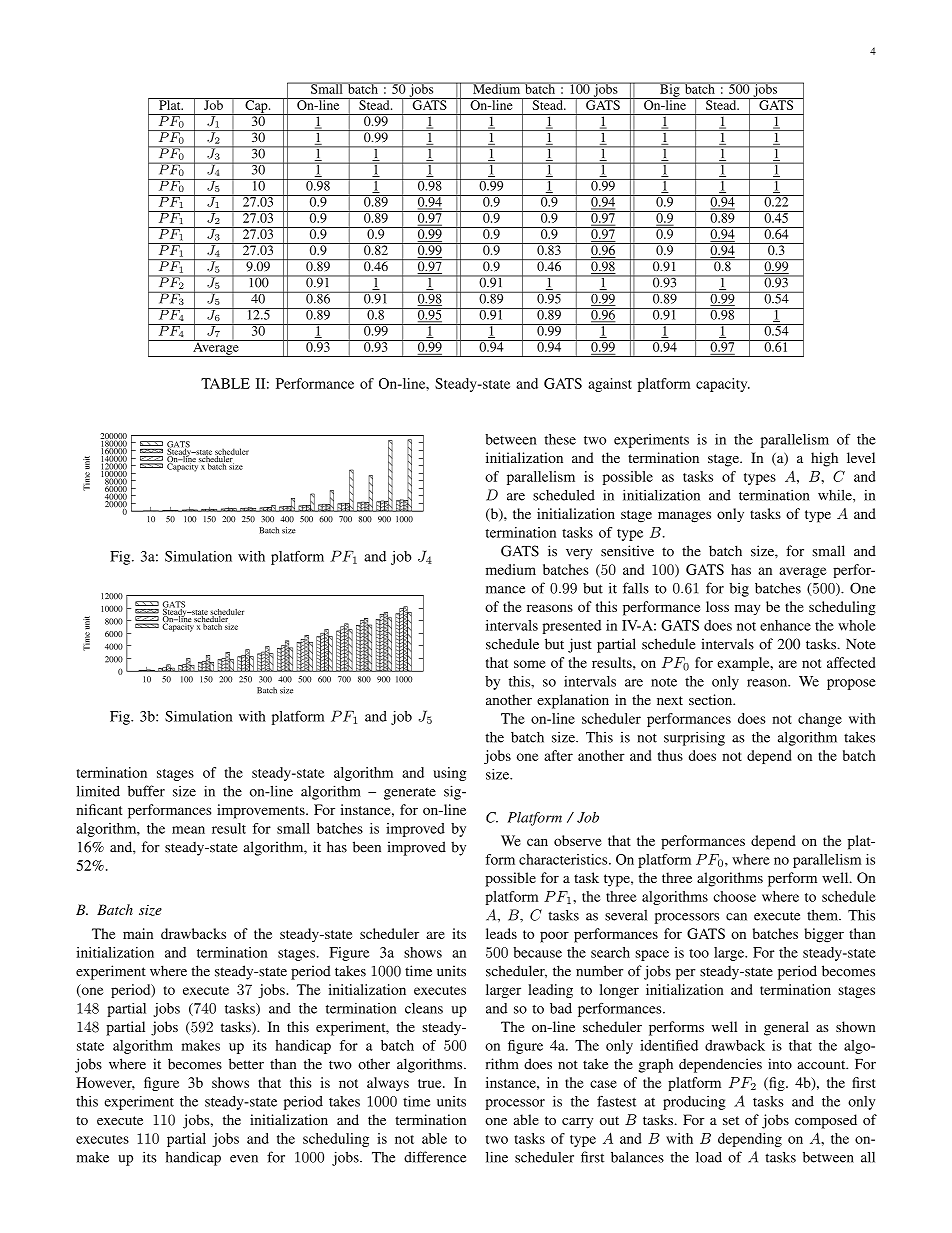 The height and width of the screenshot is (1233, 952). Describe the element at coordinates (244, 1159) in the screenshot. I see `even` at that location.
